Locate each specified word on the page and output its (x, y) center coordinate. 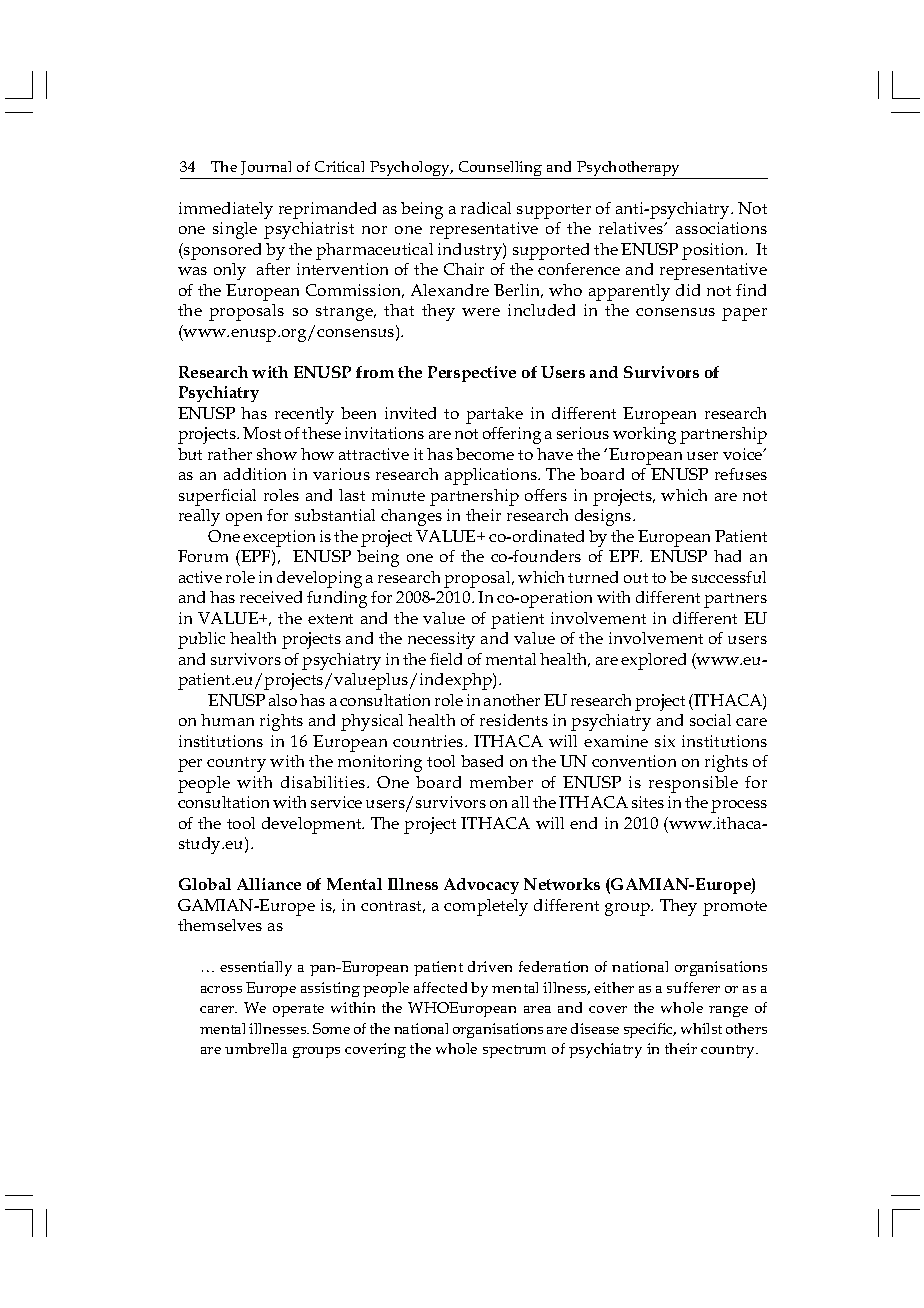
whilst (701, 1028)
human (227, 720)
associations (721, 228)
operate (298, 1010)
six (665, 741)
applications (492, 476)
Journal (266, 168)
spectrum (514, 1051)
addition (255, 474)
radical (486, 208)
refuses (741, 474)
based (482, 761)
